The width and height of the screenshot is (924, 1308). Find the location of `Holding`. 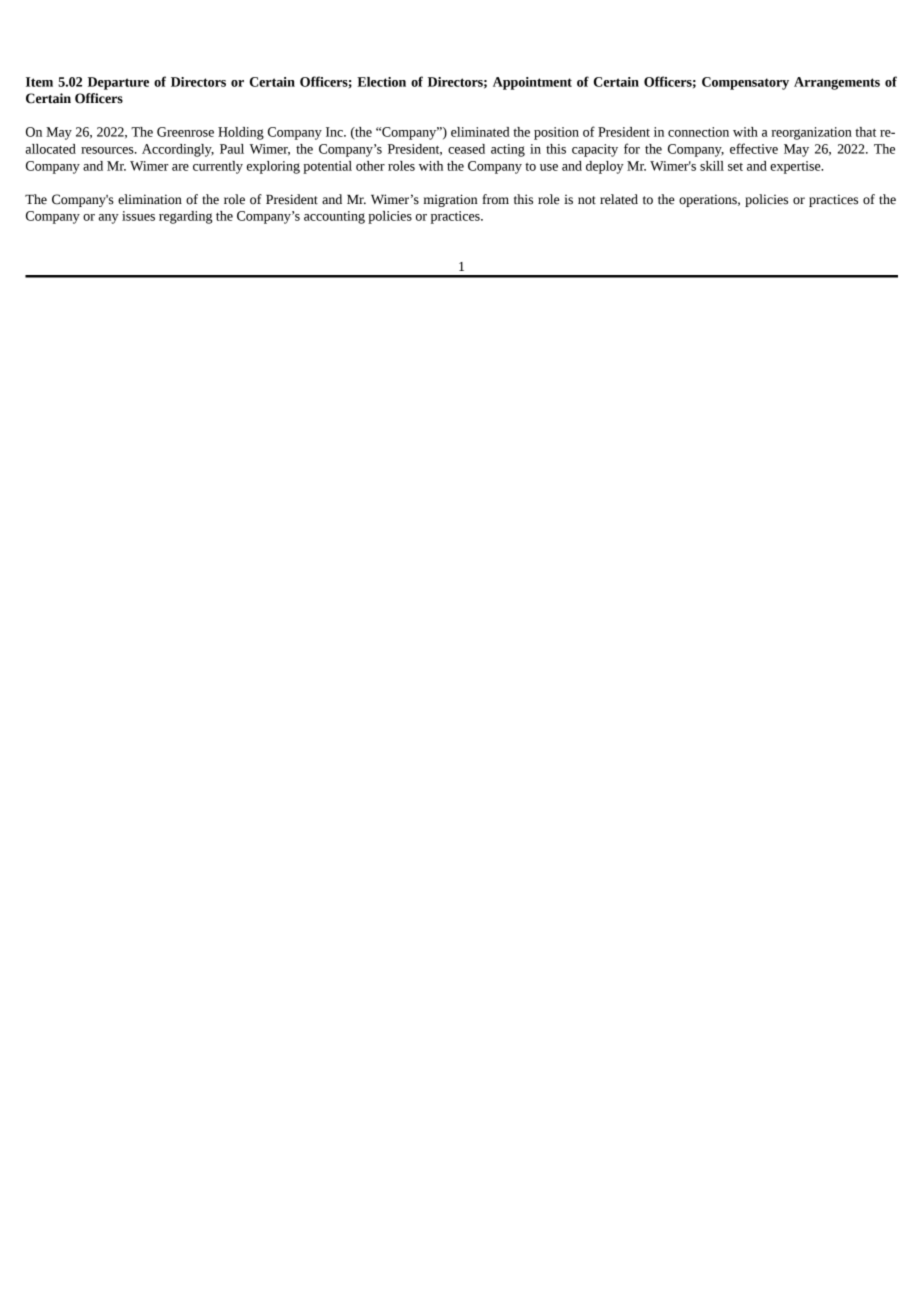

Holding is located at coordinates (241, 133).
